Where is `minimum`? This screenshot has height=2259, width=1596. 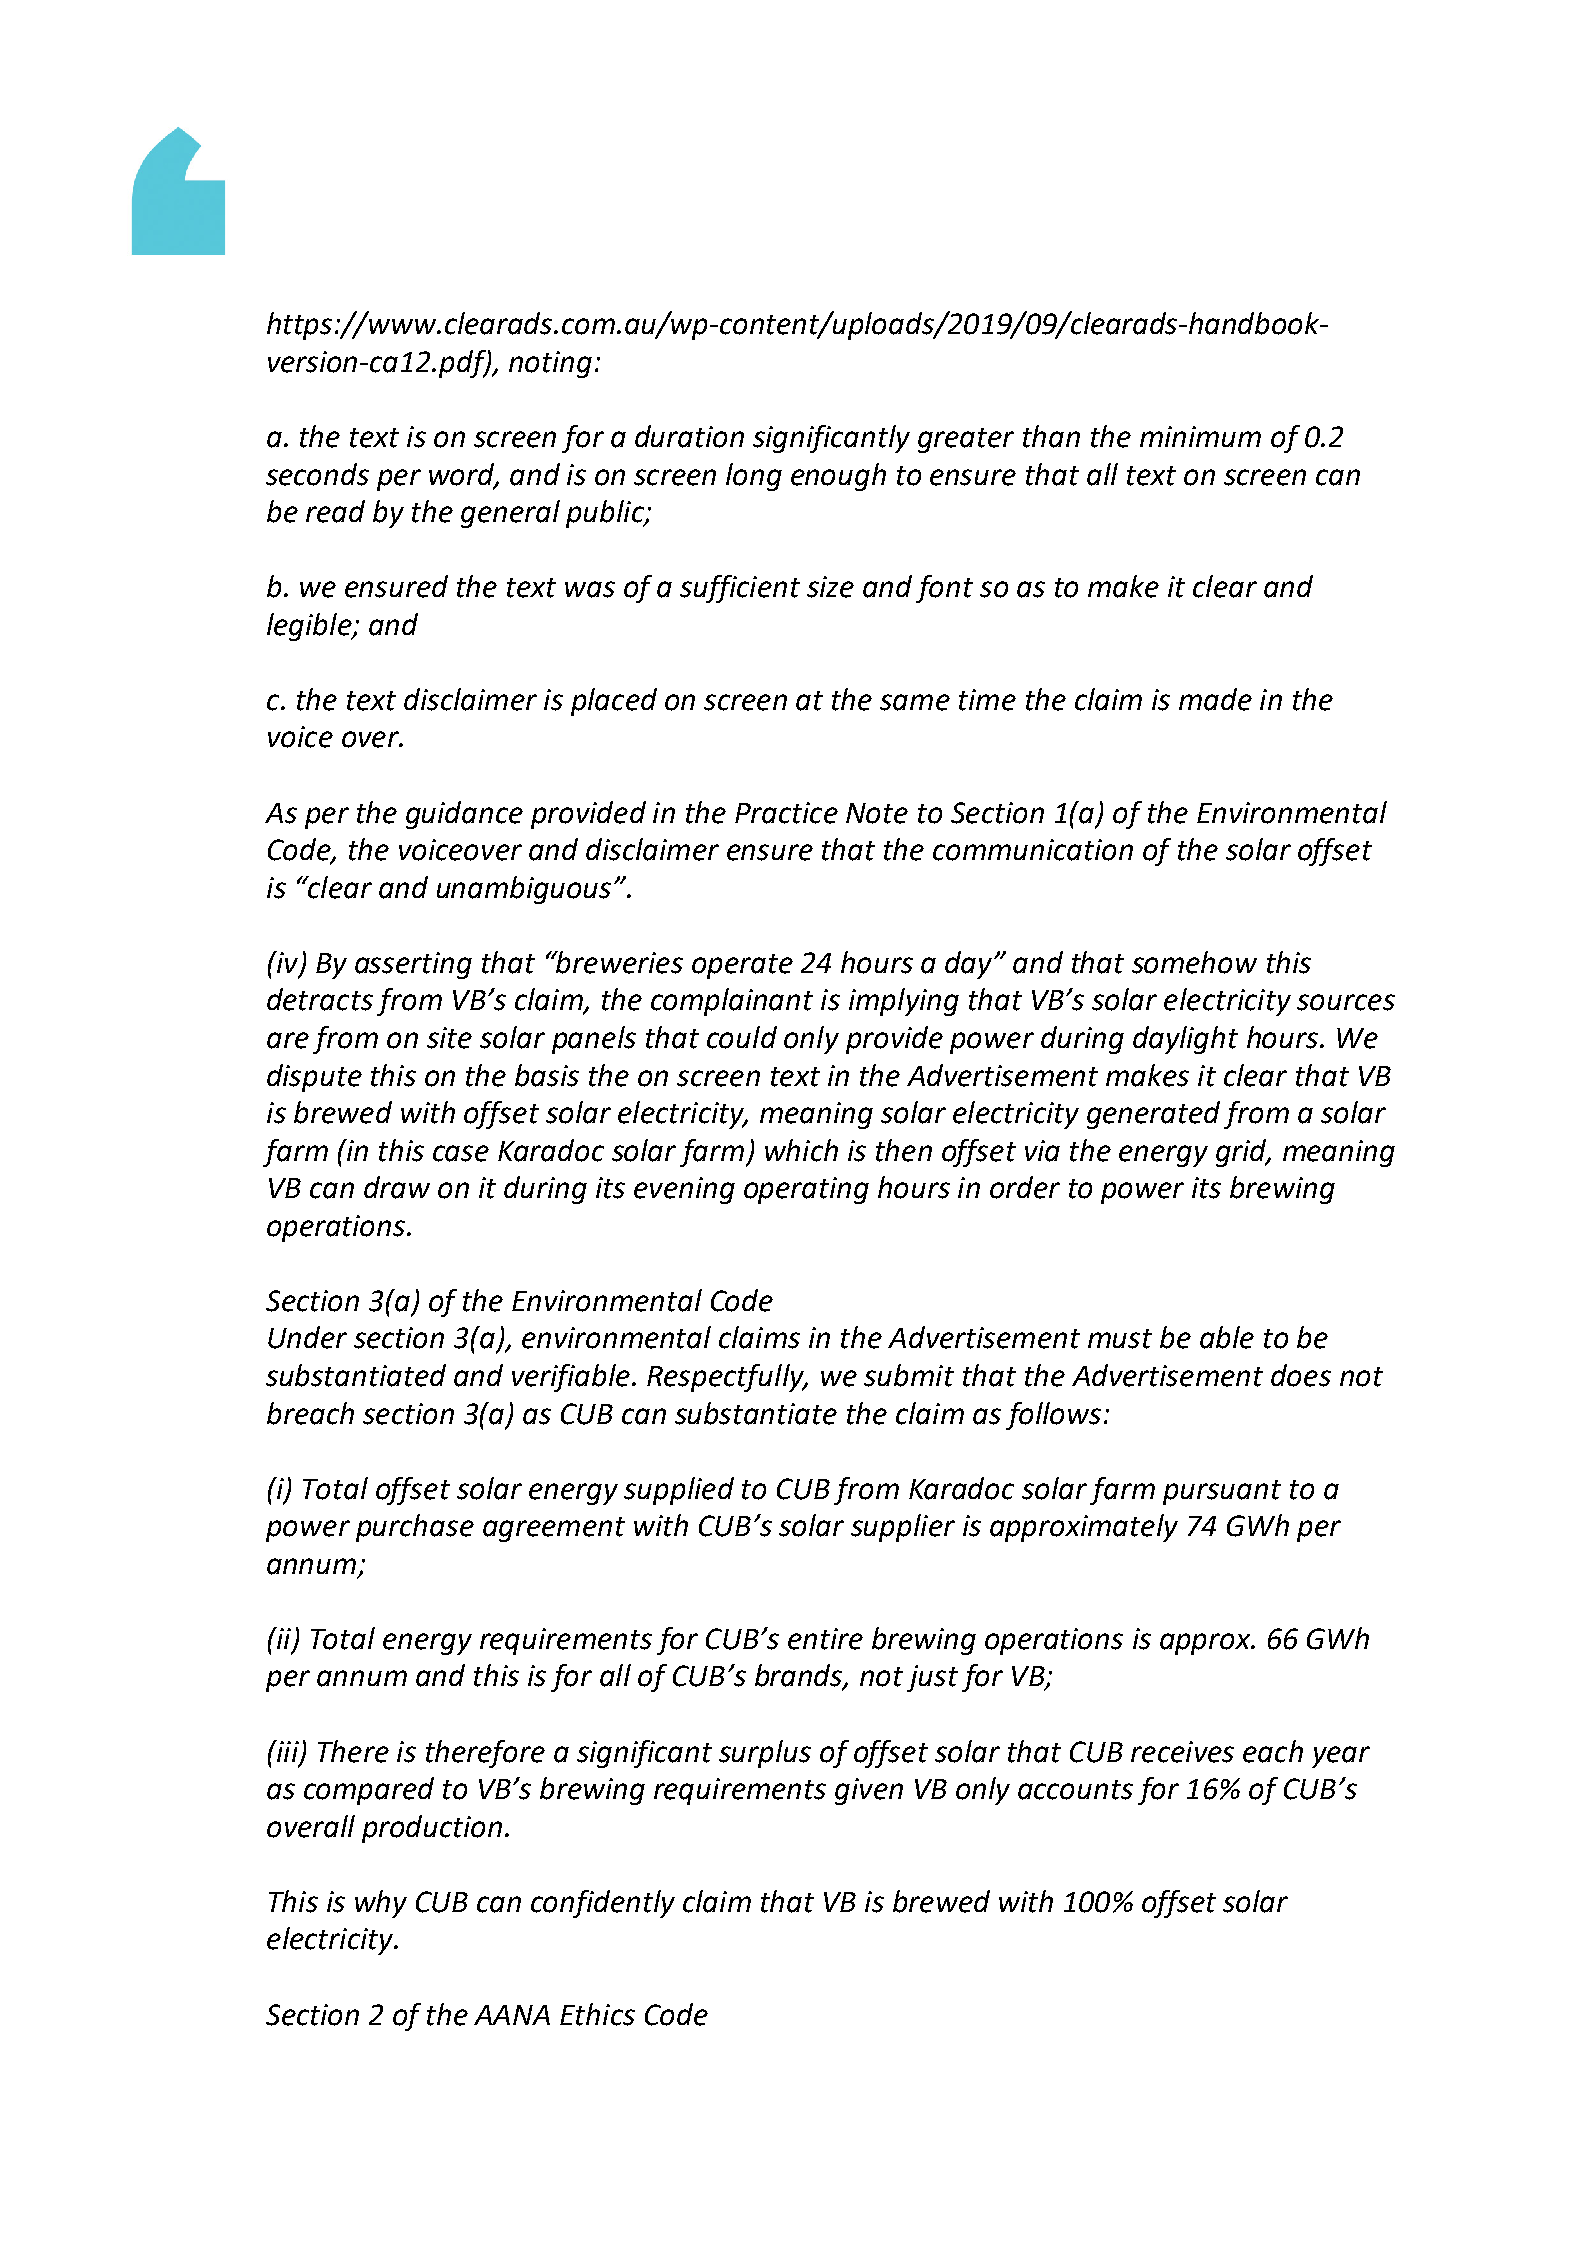
minimum is located at coordinates (1200, 436).
